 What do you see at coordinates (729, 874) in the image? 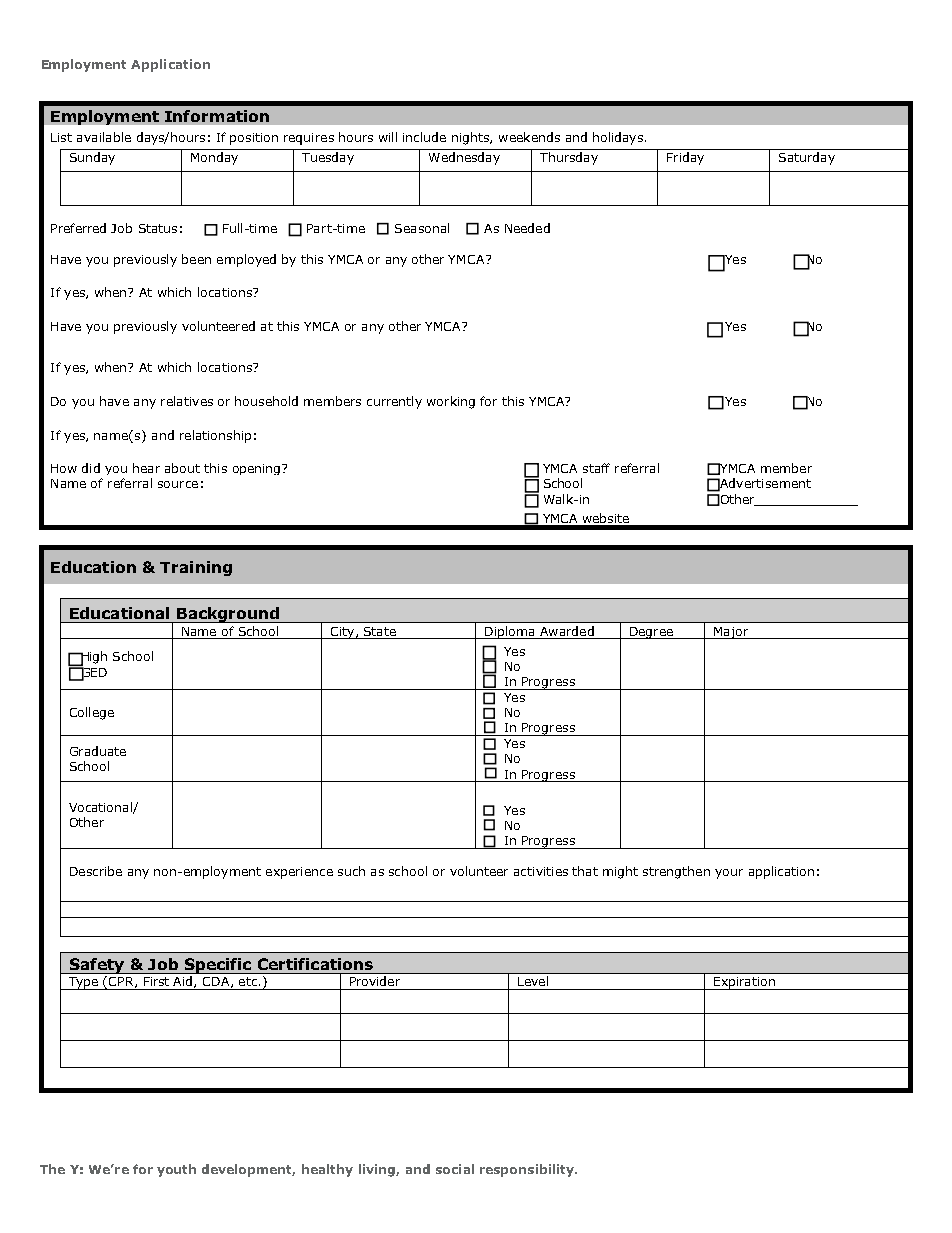
I see `your` at bounding box center [729, 874].
